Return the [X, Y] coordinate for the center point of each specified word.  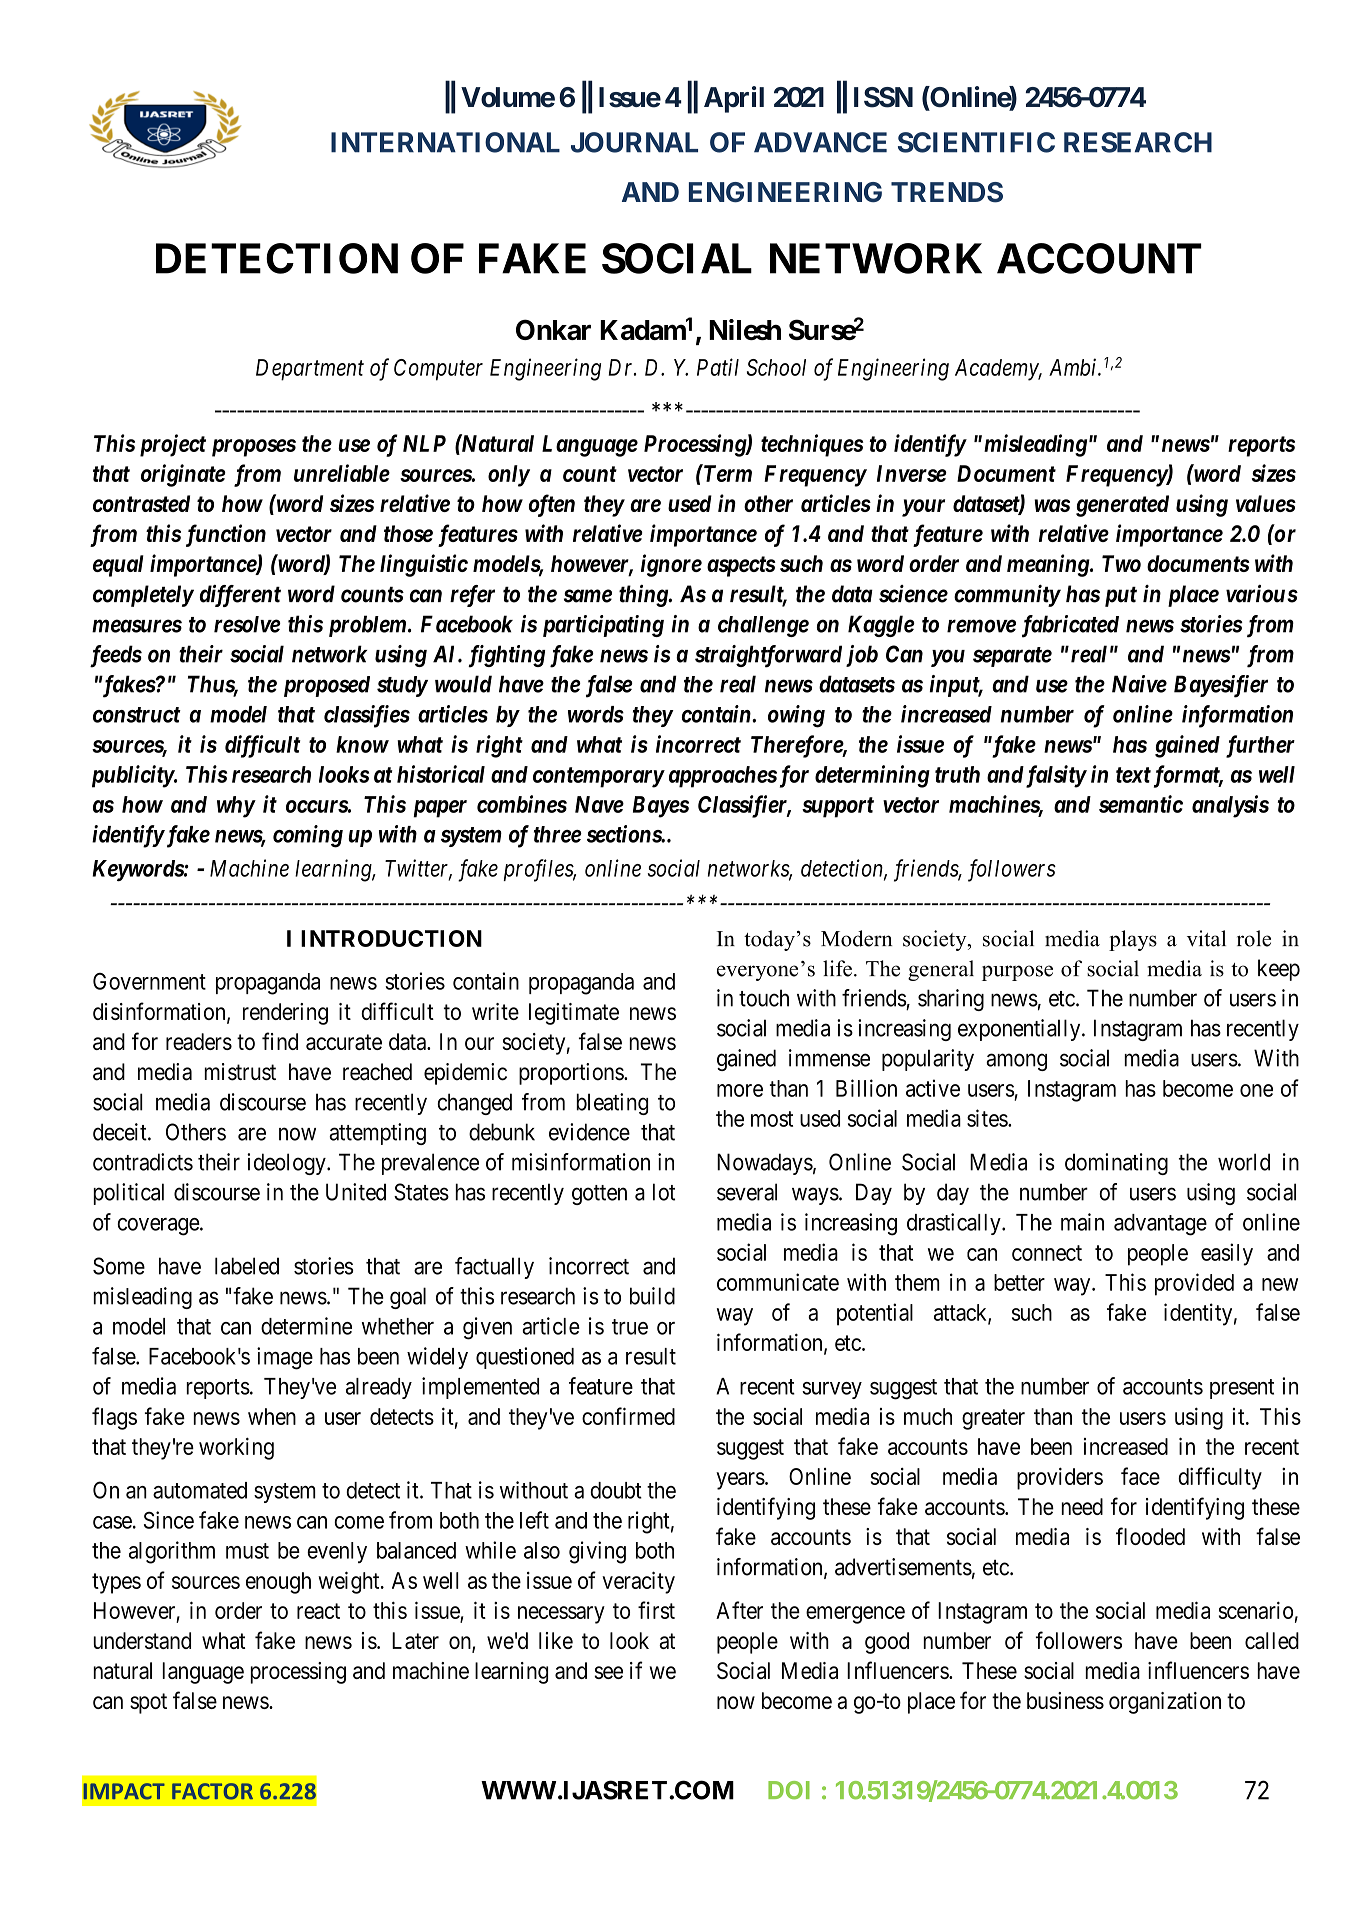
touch [764, 998]
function [226, 535]
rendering [285, 1014]
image [285, 1358]
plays [1133, 940]
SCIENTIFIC [976, 142]
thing [644, 596]
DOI [789, 1790]
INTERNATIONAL [445, 142]
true [630, 1327]
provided [1194, 1284]
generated [1122, 506]
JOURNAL [634, 142]
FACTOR [212, 1791]
